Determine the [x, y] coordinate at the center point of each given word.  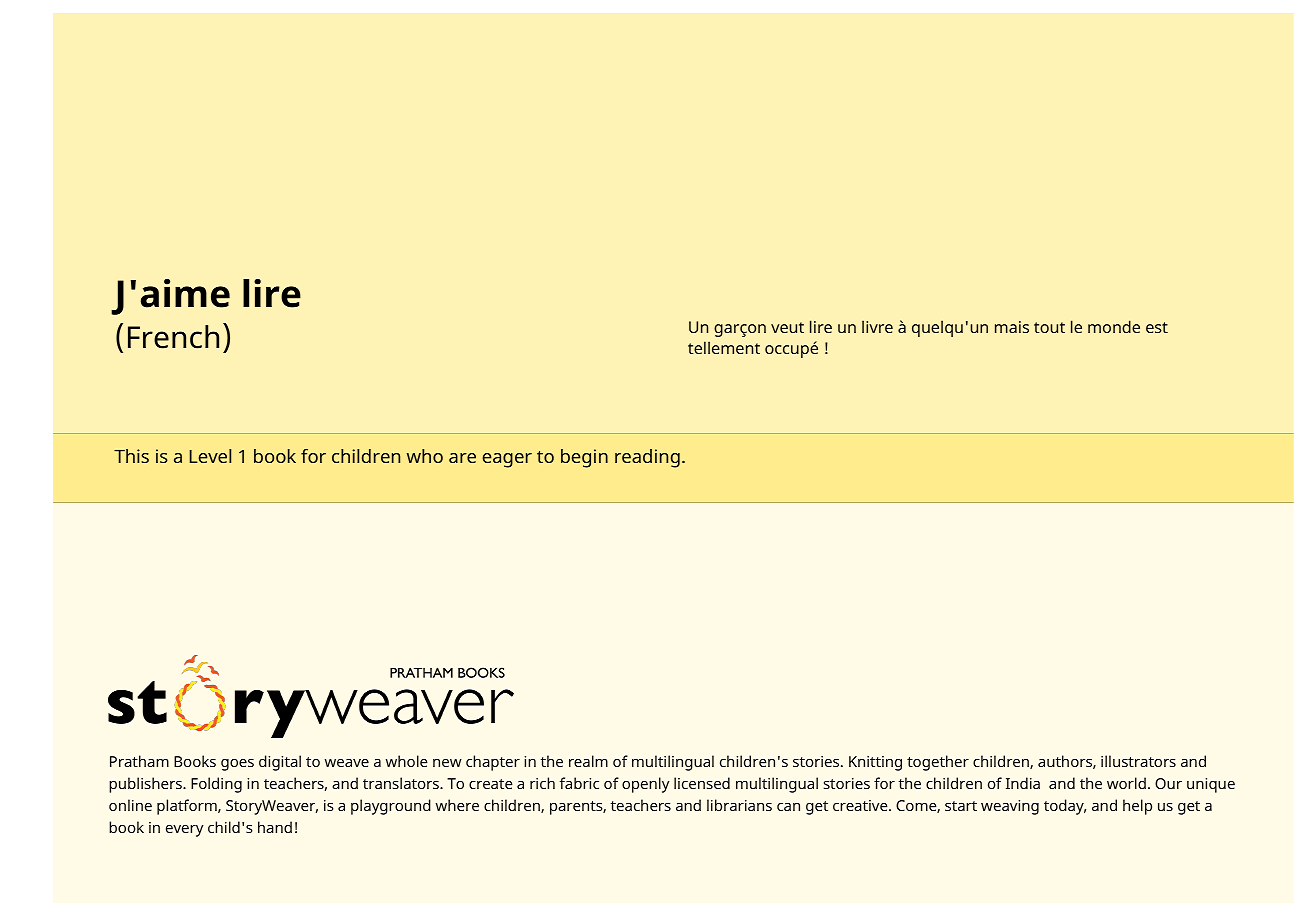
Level [210, 456]
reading [647, 458]
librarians [739, 805]
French [173, 337]
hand [275, 827]
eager [507, 460]
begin [584, 458]
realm [588, 761]
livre [877, 326]
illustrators [1138, 761]
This [131, 456]
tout [1049, 327]
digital [280, 763]
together [938, 763]
